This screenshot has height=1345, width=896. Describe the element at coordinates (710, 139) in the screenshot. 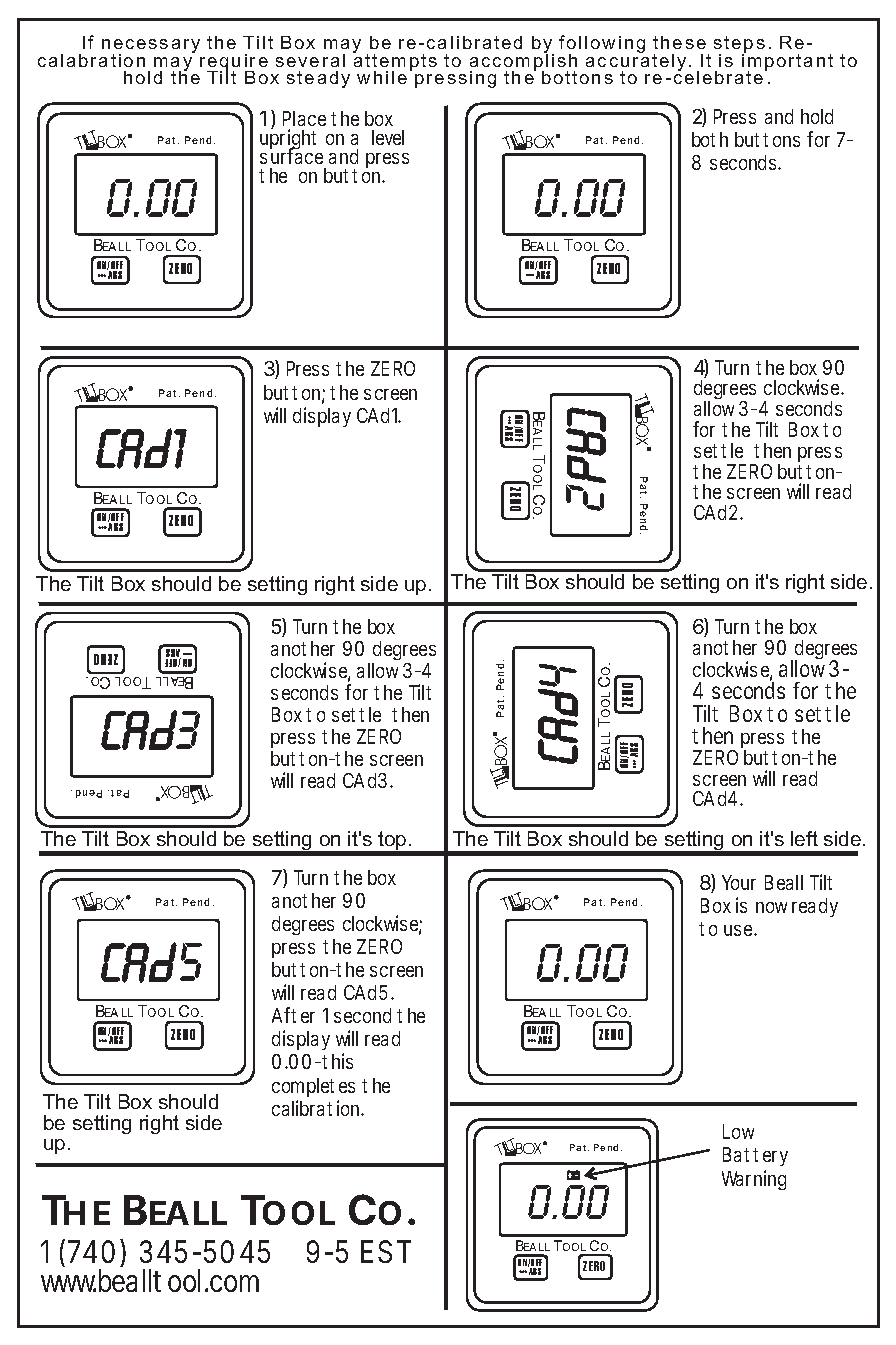

I see `both` at that location.
